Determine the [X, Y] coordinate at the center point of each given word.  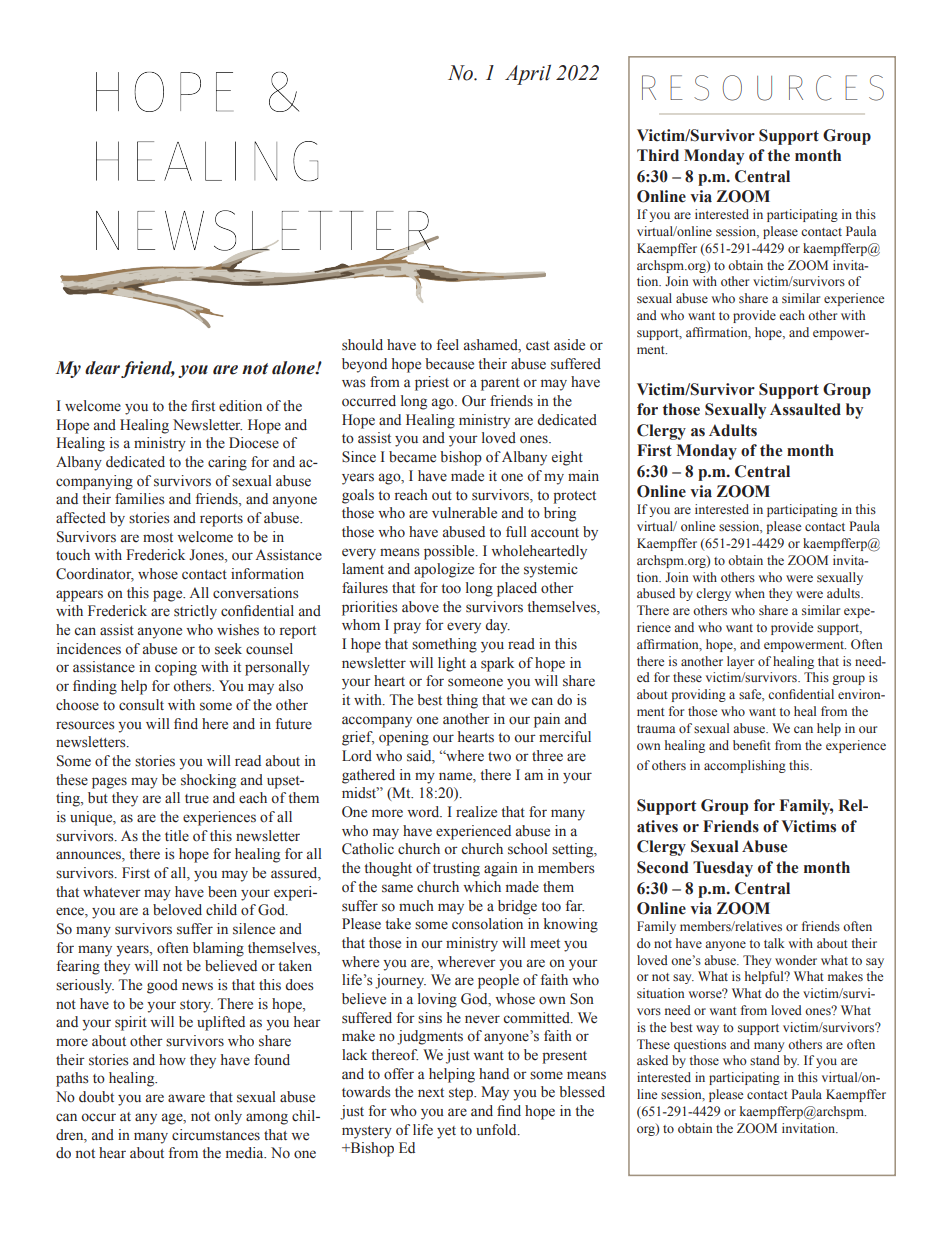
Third [658, 155]
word [424, 811]
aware [186, 1098]
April [528, 75]
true [197, 799]
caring [227, 463]
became [412, 457]
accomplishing [745, 766]
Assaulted [805, 409]
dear [102, 368]
